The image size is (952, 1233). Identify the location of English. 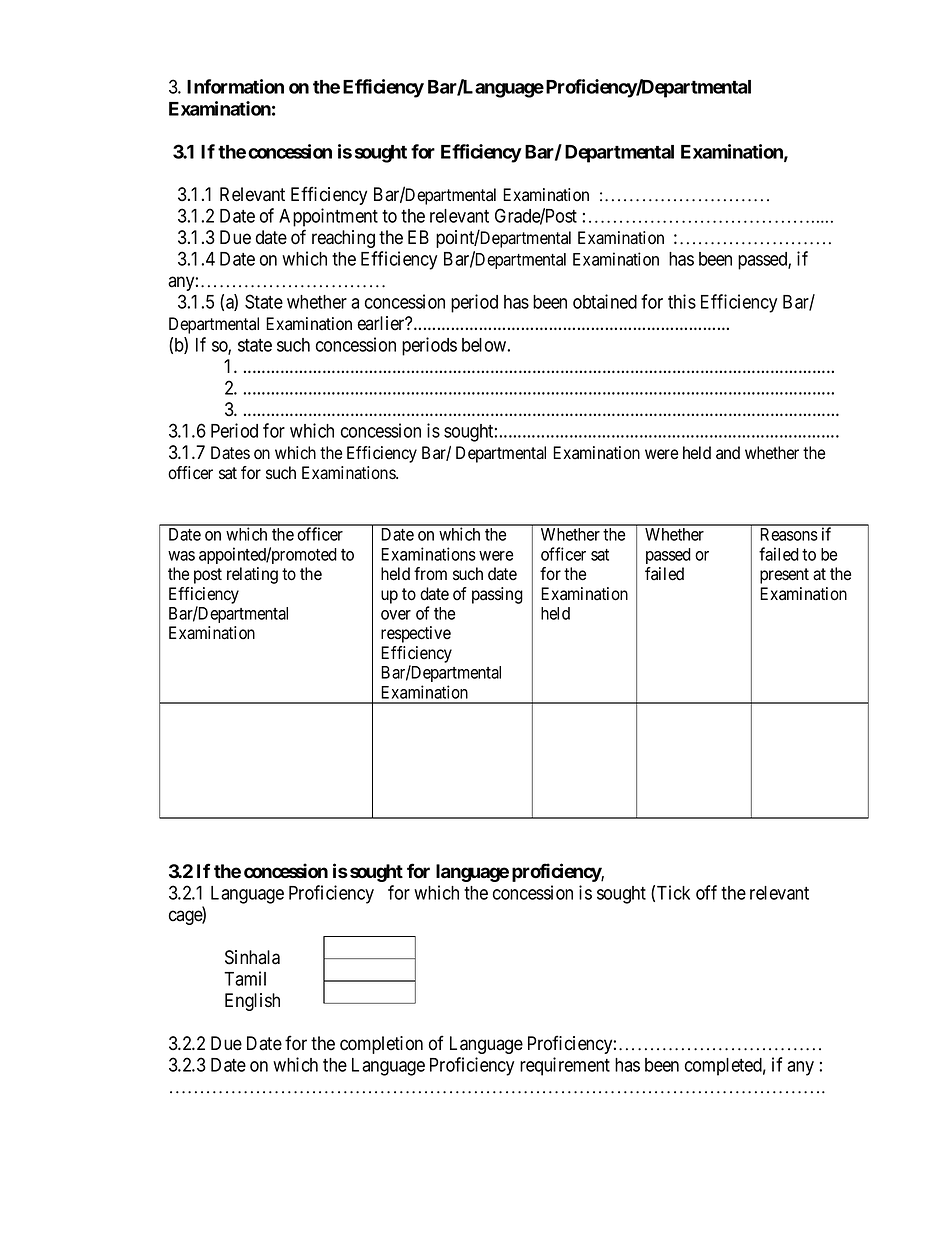
(252, 1002).
